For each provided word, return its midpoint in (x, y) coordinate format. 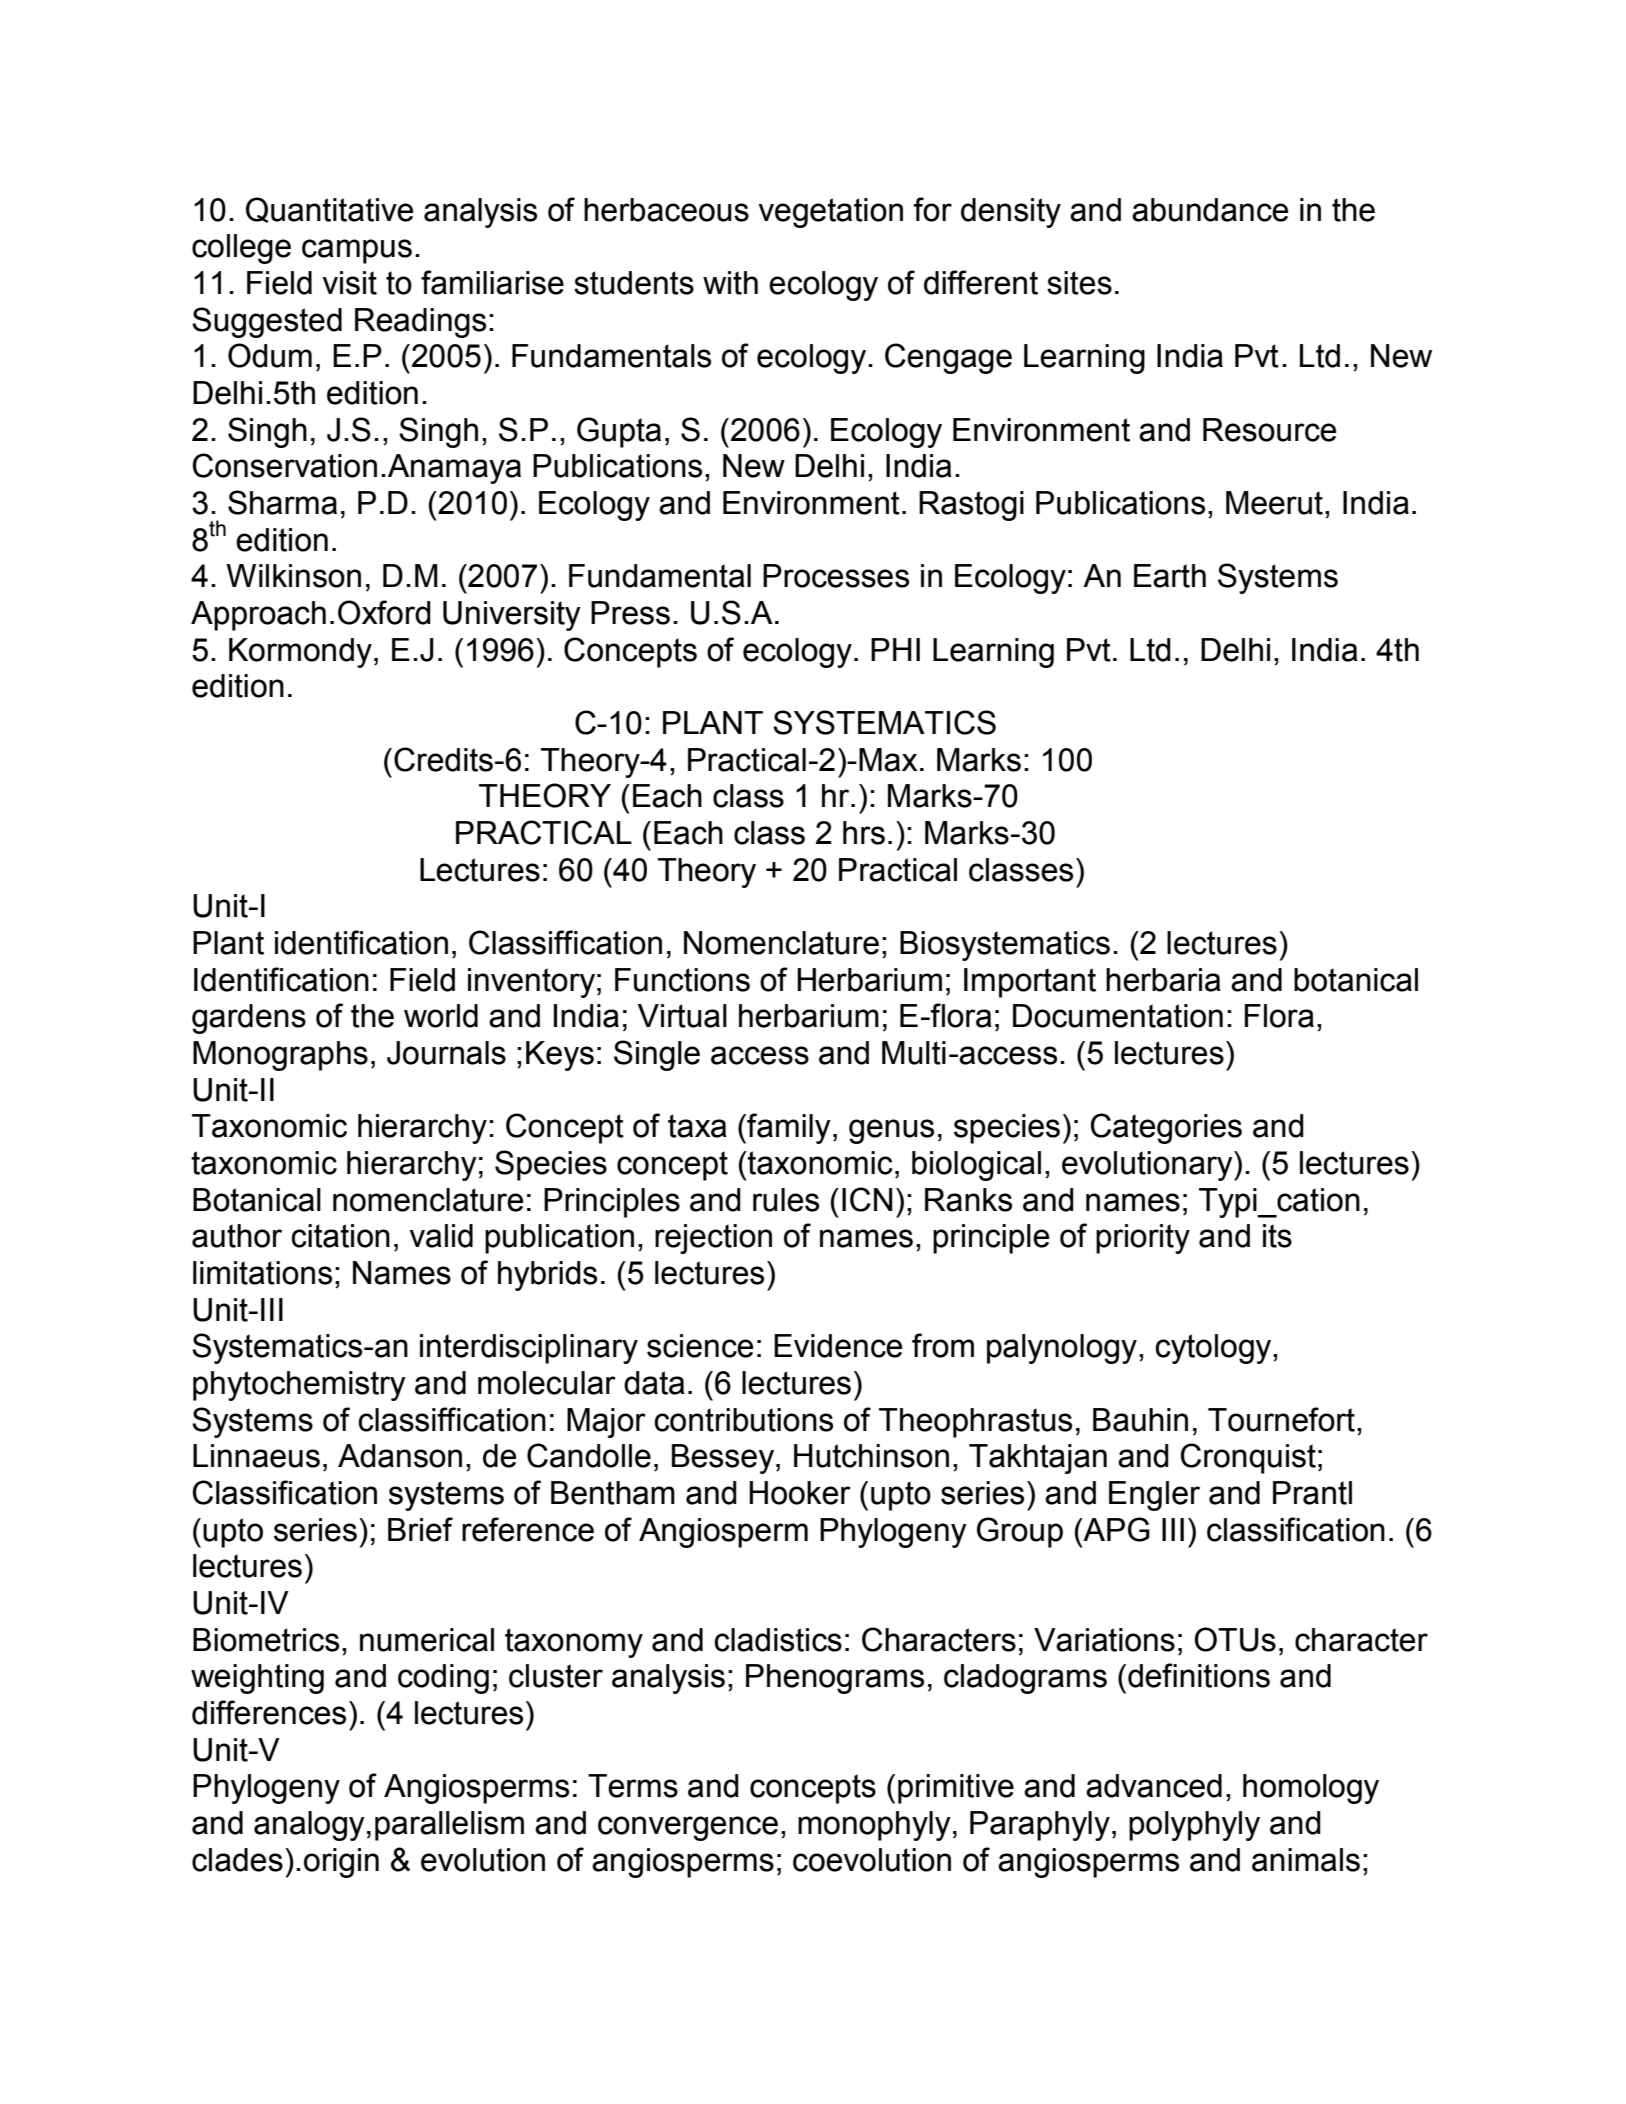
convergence (688, 1828)
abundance (1210, 210)
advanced (1154, 1786)
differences (269, 1712)
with (730, 283)
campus (357, 251)
